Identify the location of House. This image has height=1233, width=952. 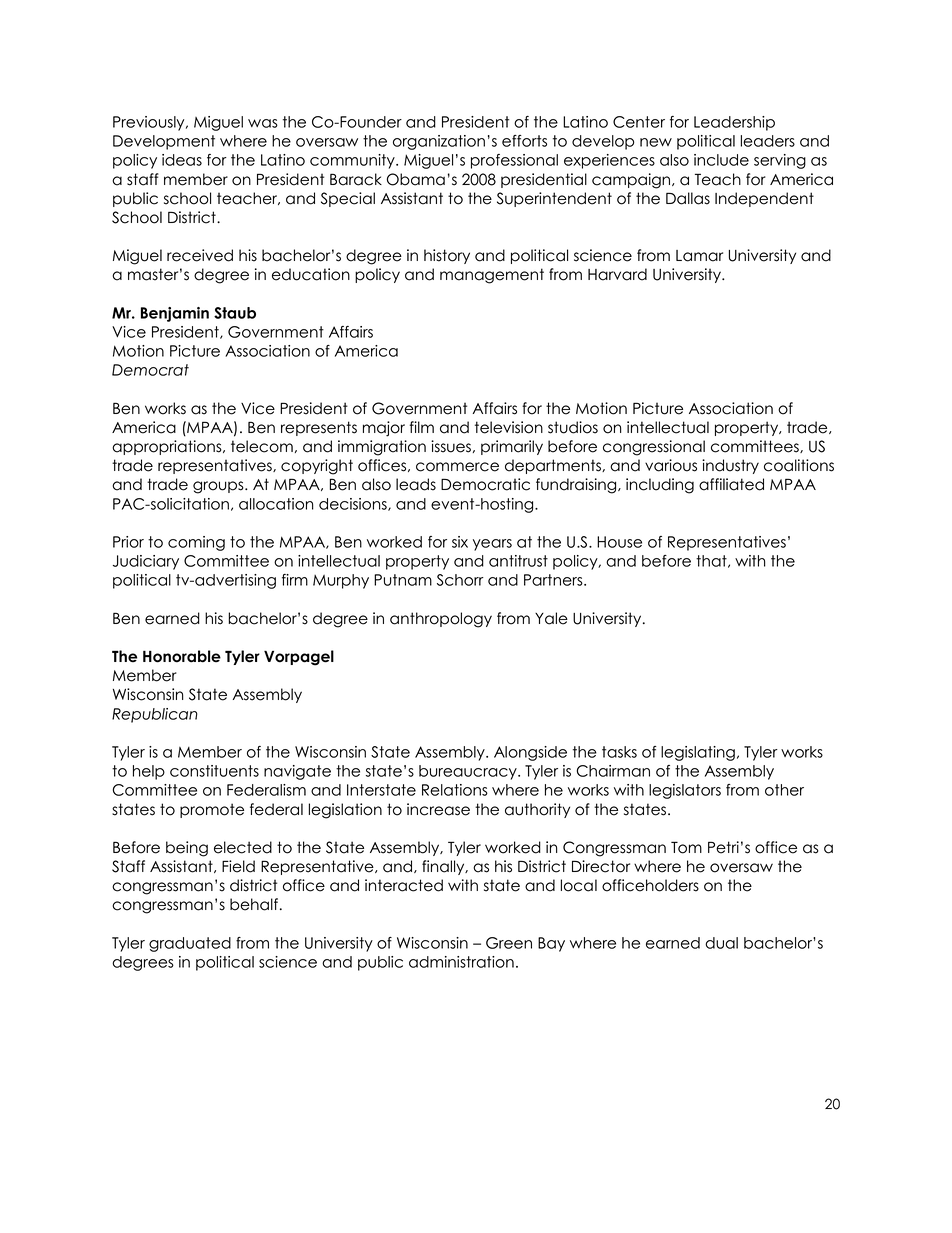
(619, 542).
